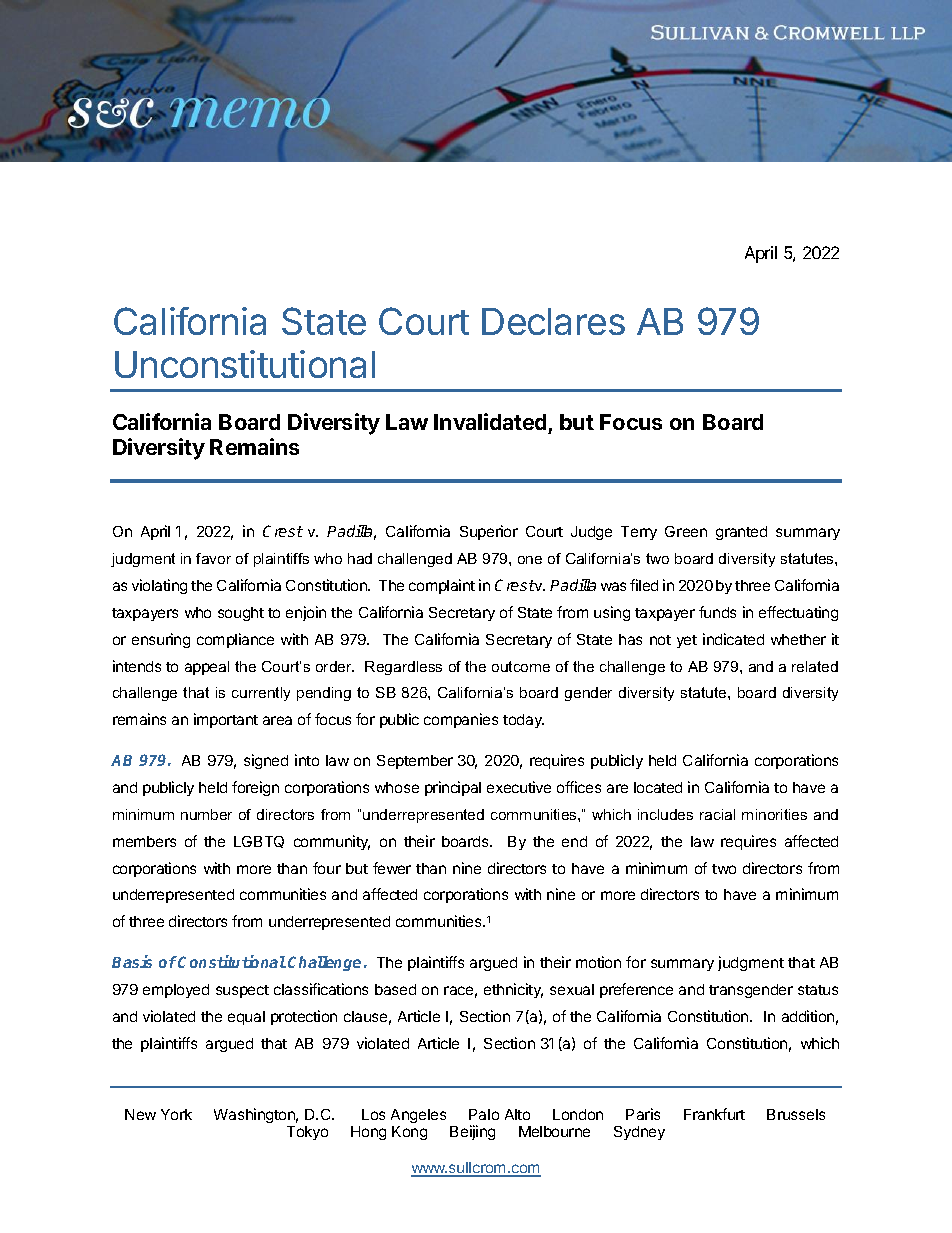 The width and height of the screenshot is (952, 1233). What do you see at coordinates (453, 788) in the screenshot?
I see `principal` at bounding box center [453, 788].
